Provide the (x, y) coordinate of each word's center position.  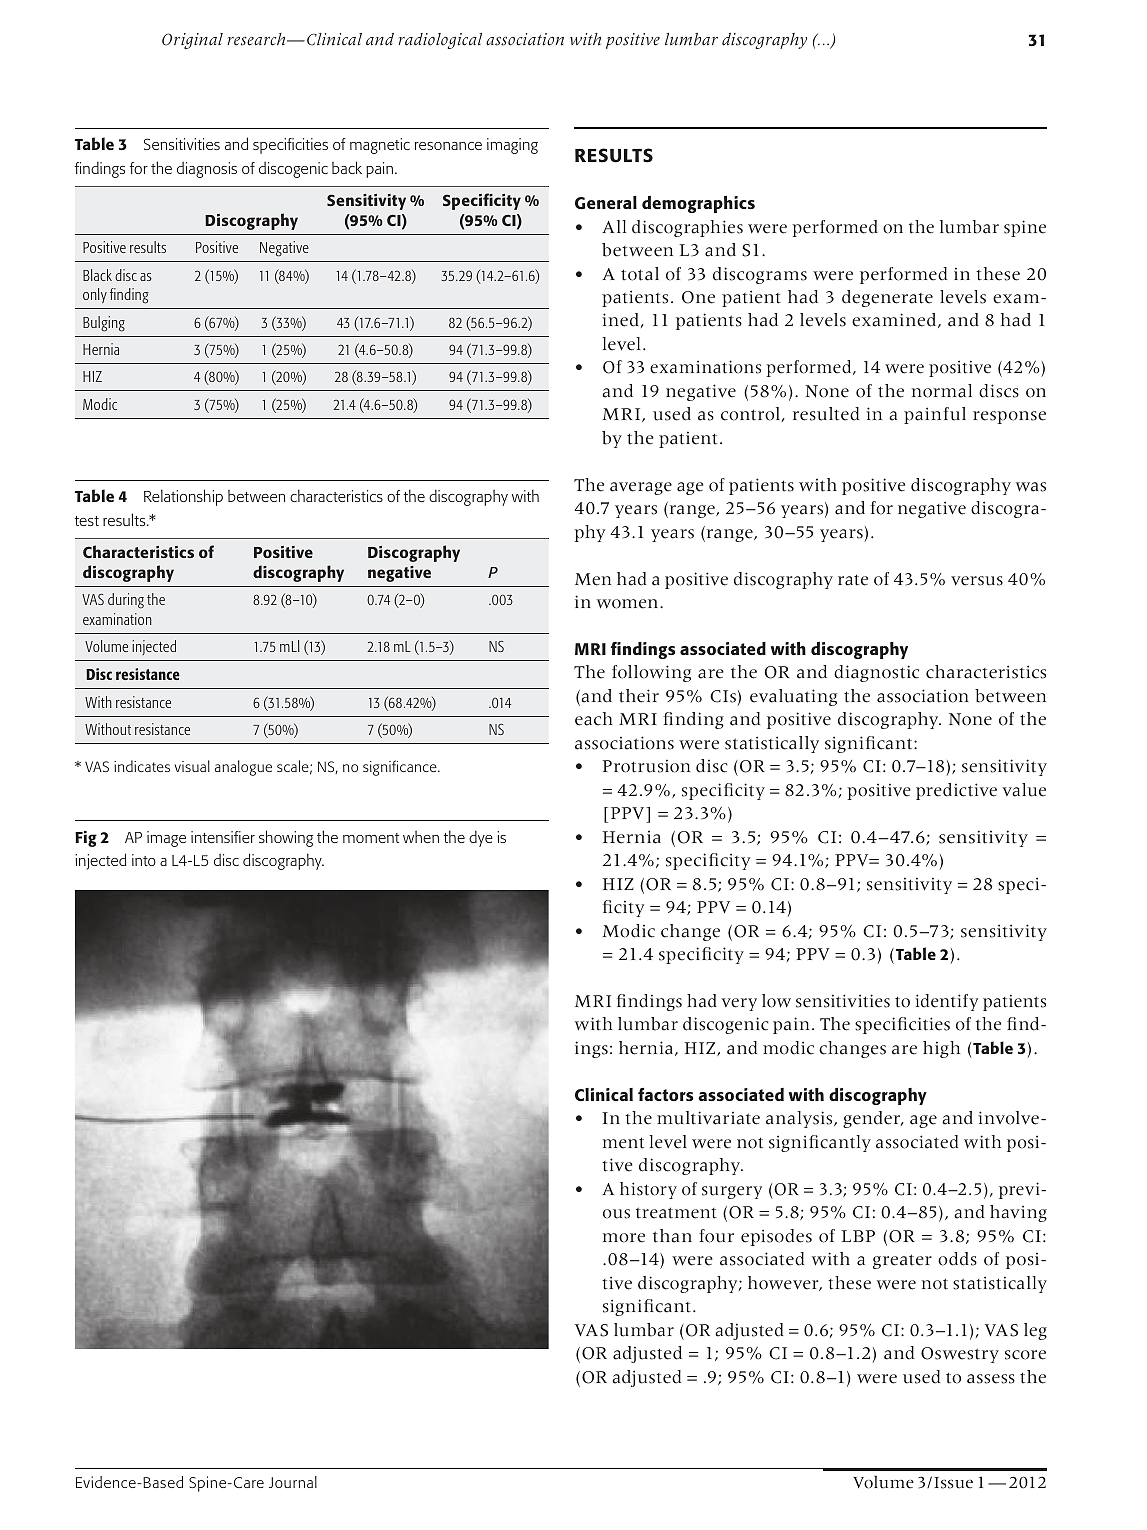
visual (192, 766)
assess (991, 1379)
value (1024, 790)
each (594, 719)
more (624, 1238)
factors (665, 1094)
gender (872, 1119)
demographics (698, 204)
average (641, 488)
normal (942, 391)
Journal (293, 1482)
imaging (512, 146)
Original (192, 41)
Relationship (183, 497)
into (144, 860)
